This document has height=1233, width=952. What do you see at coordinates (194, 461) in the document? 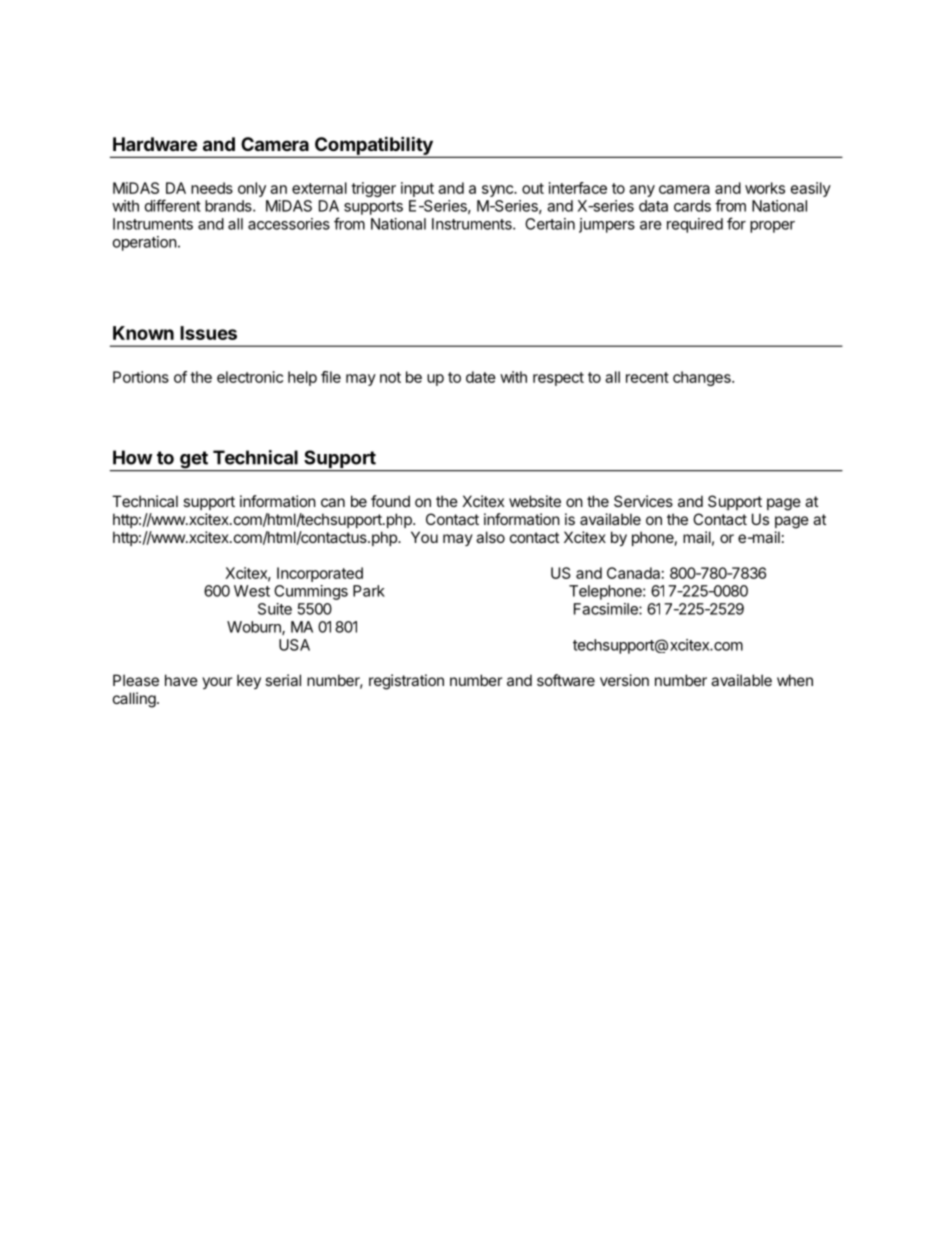
I see `get` at bounding box center [194, 461].
